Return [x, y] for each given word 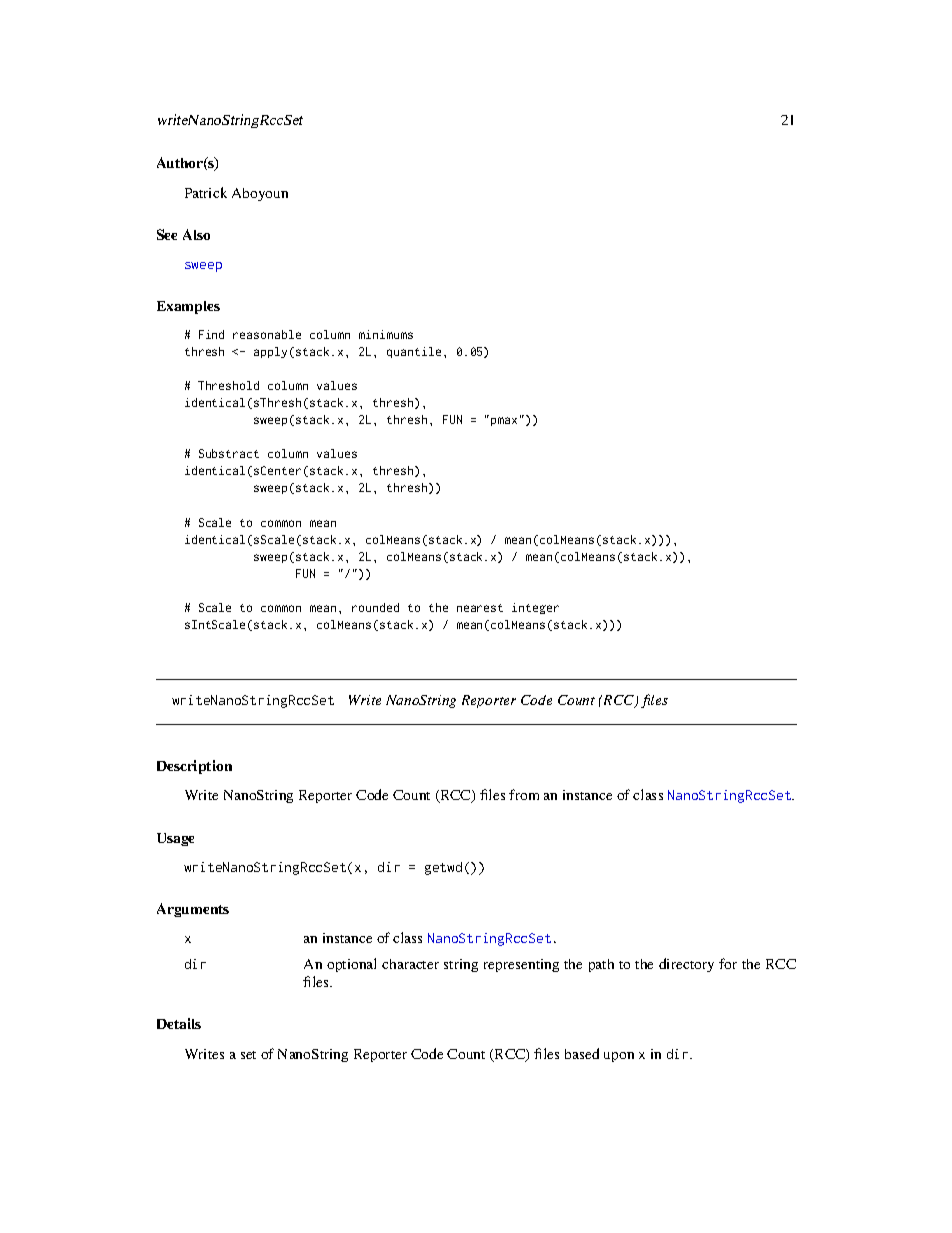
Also [196, 234]
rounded [375, 607]
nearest [480, 608]
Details [179, 1023]
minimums [386, 334]
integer [535, 608]
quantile [414, 352]
